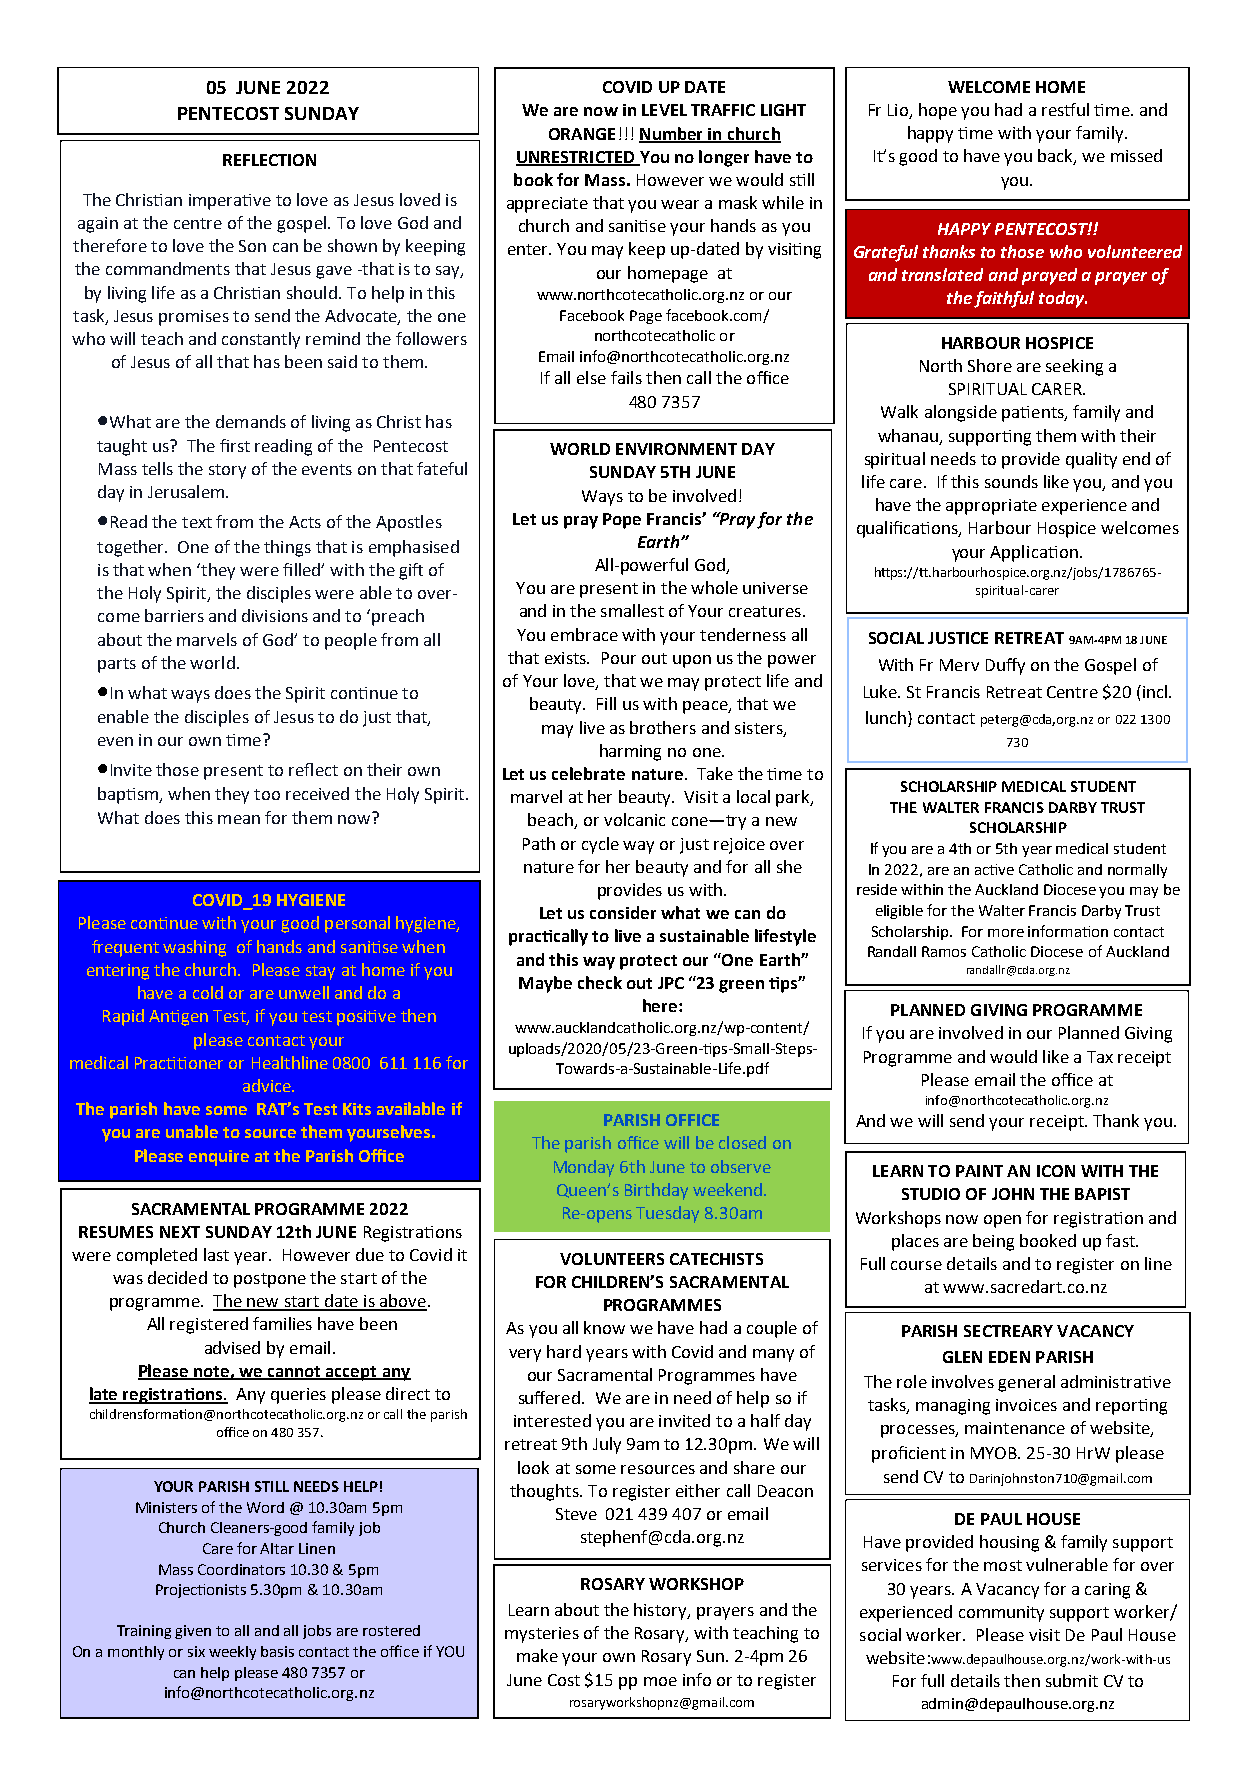 The width and height of the screenshot is (1257, 1778). What do you see at coordinates (235, 445) in the screenshot?
I see `first` at bounding box center [235, 445].
